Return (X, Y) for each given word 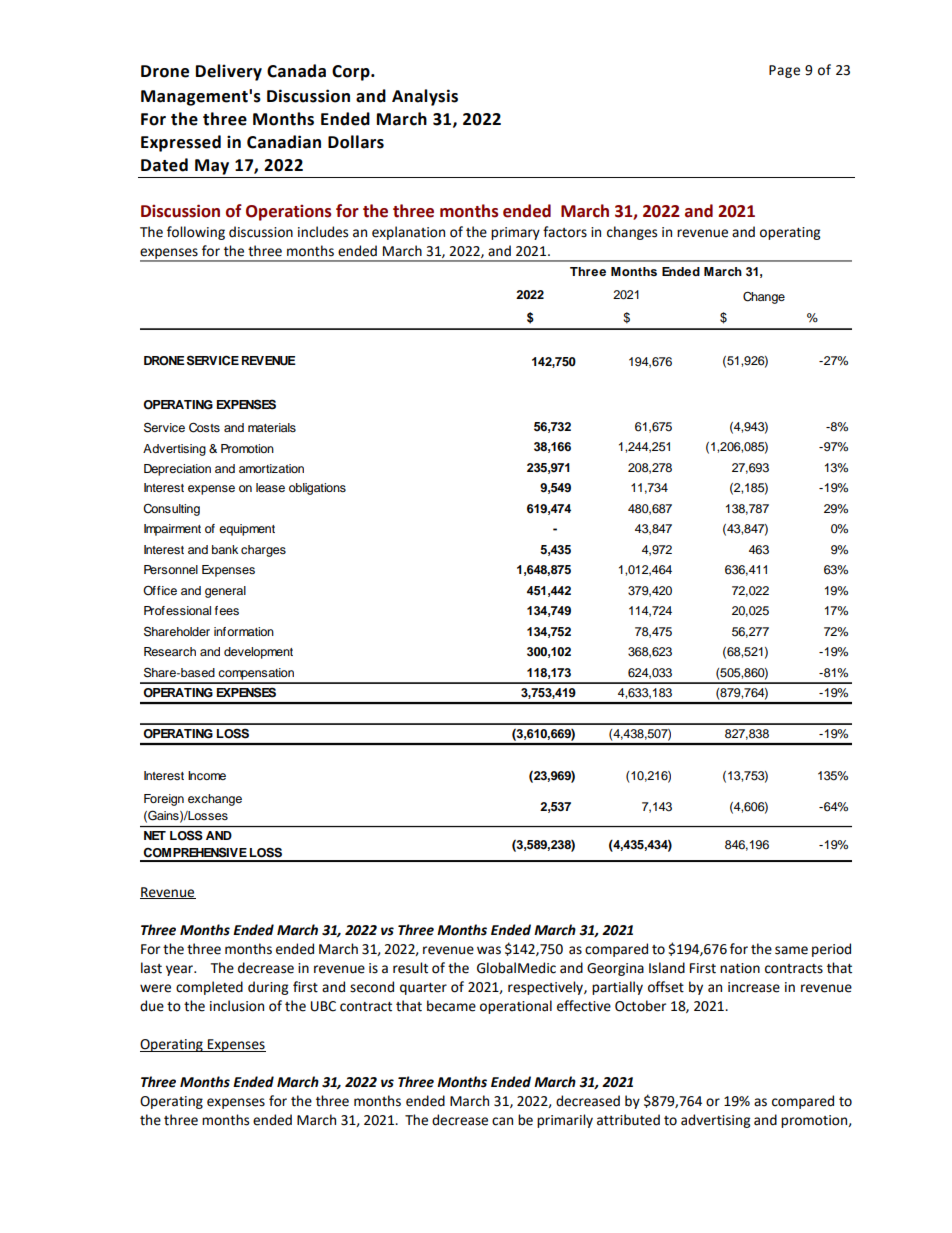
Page (784, 71)
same (791, 950)
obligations (317, 489)
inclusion (237, 1006)
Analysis (425, 97)
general (225, 592)
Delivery (229, 72)
